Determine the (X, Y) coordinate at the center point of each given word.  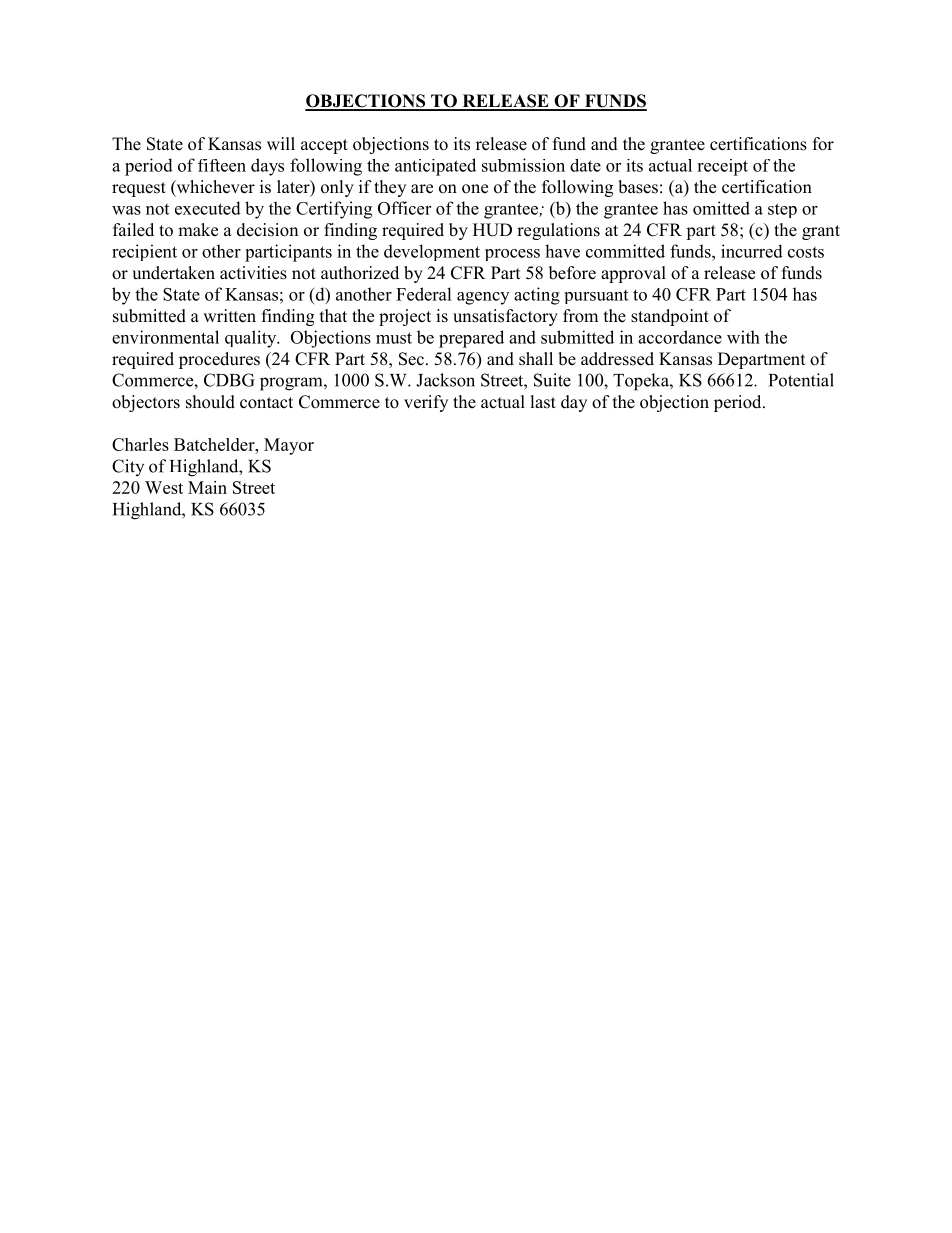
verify (426, 403)
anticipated (435, 167)
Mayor (289, 446)
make (198, 230)
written (229, 316)
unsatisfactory (505, 317)
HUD (492, 230)
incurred (752, 251)
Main (207, 487)
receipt (722, 167)
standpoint (670, 317)
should (210, 402)
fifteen (222, 165)
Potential (801, 380)
